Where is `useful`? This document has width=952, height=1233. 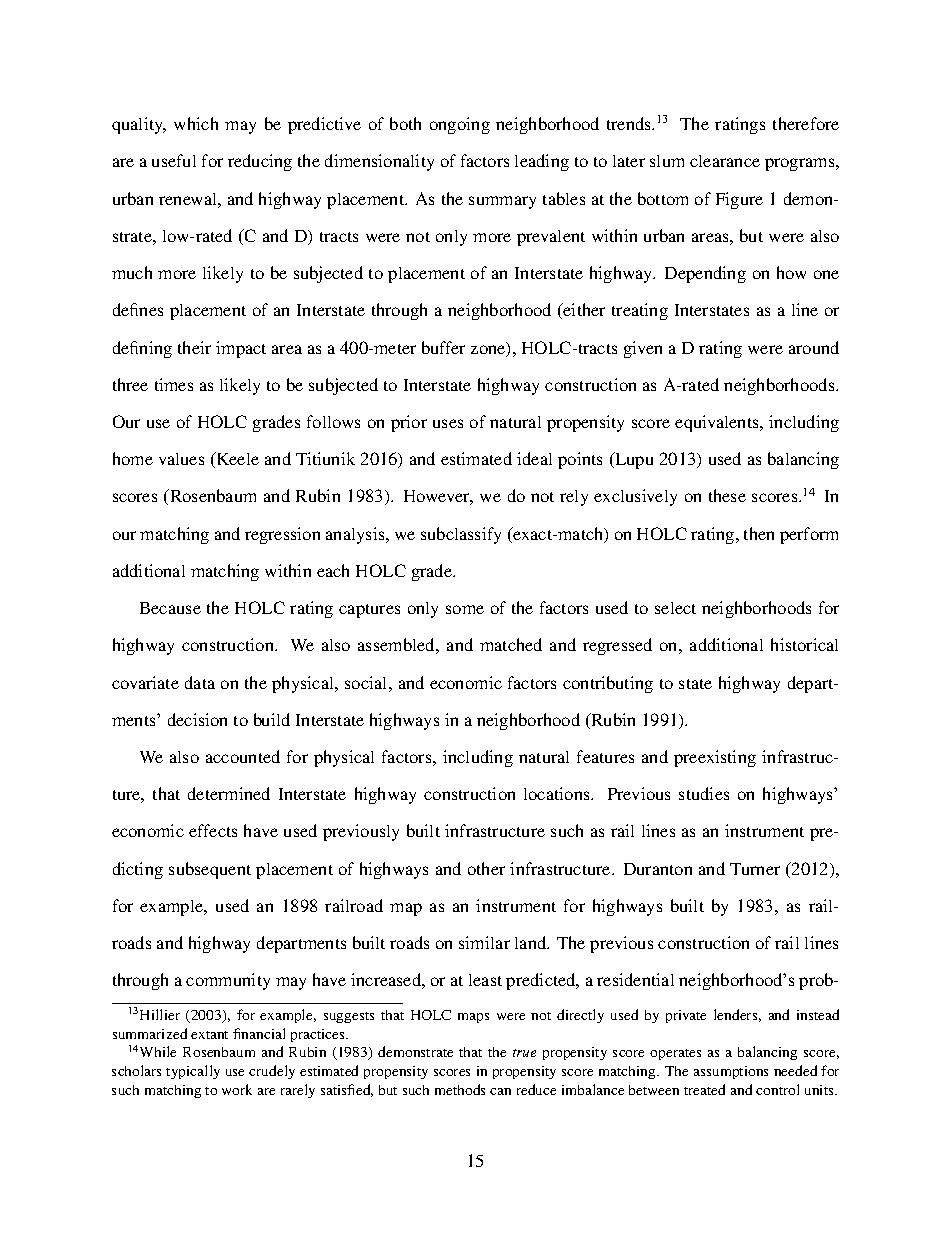 useful is located at coordinates (174, 160).
